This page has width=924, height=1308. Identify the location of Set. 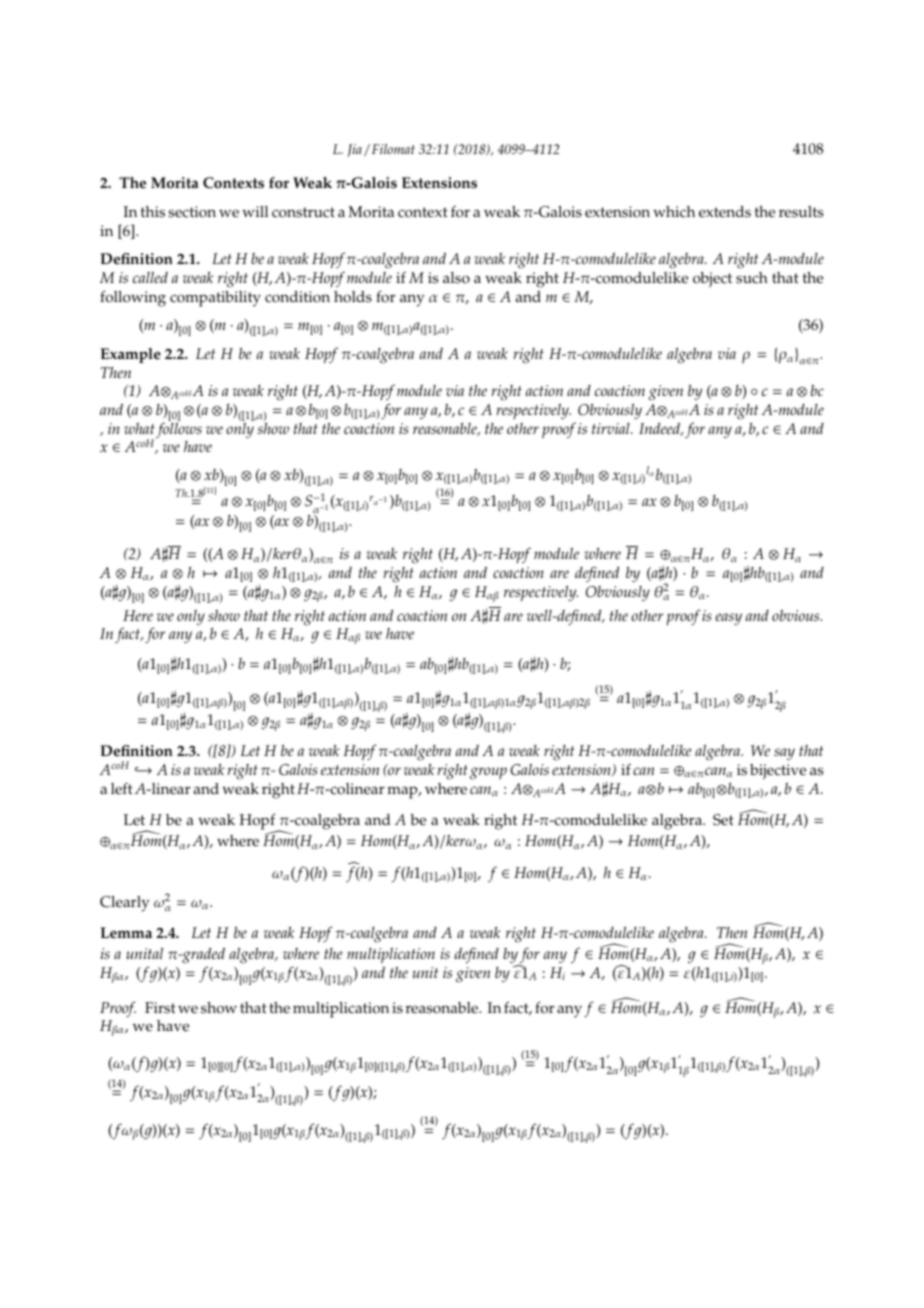
(723, 820).
